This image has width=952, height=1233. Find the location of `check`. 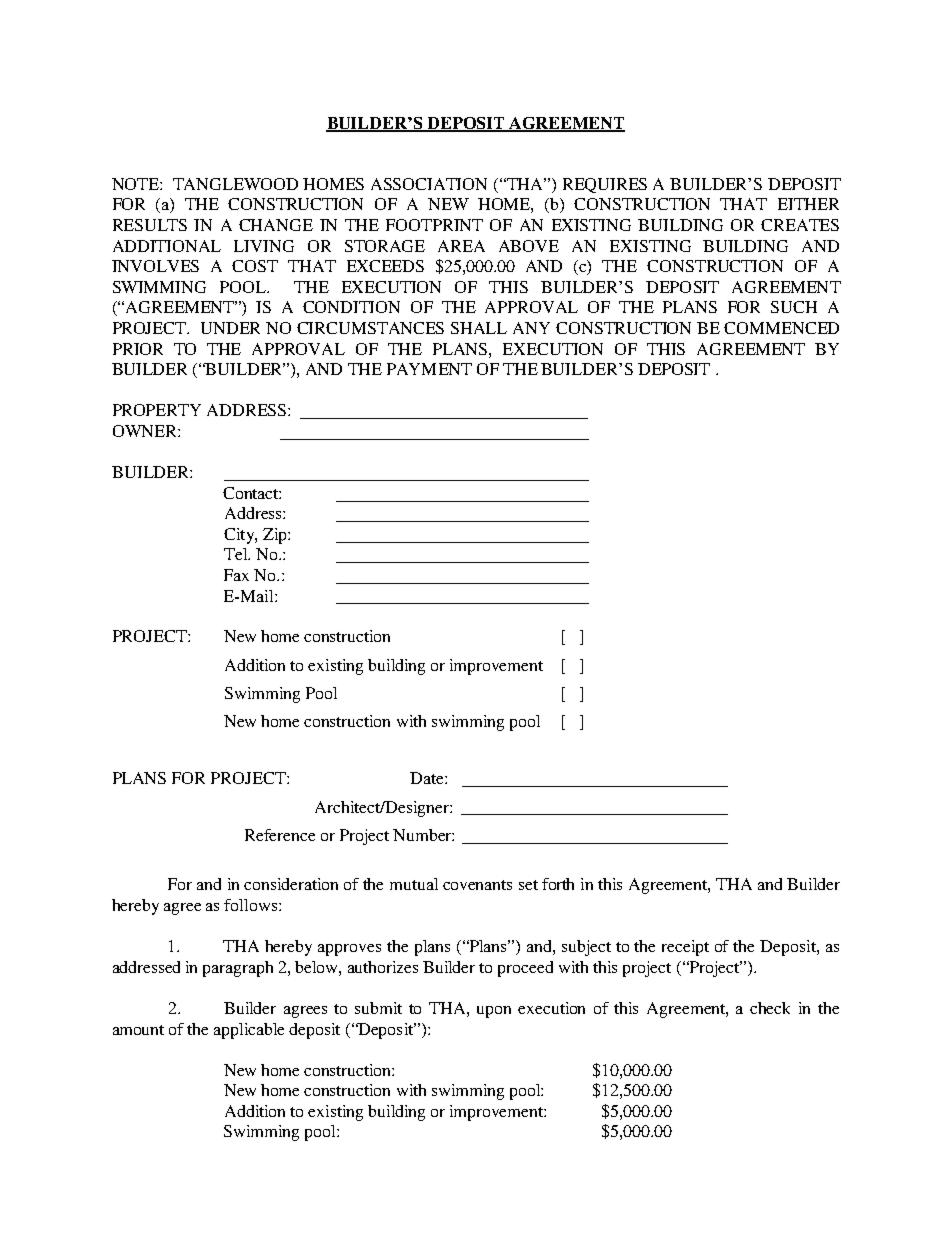

check is located at coordinates (770, 1008).
